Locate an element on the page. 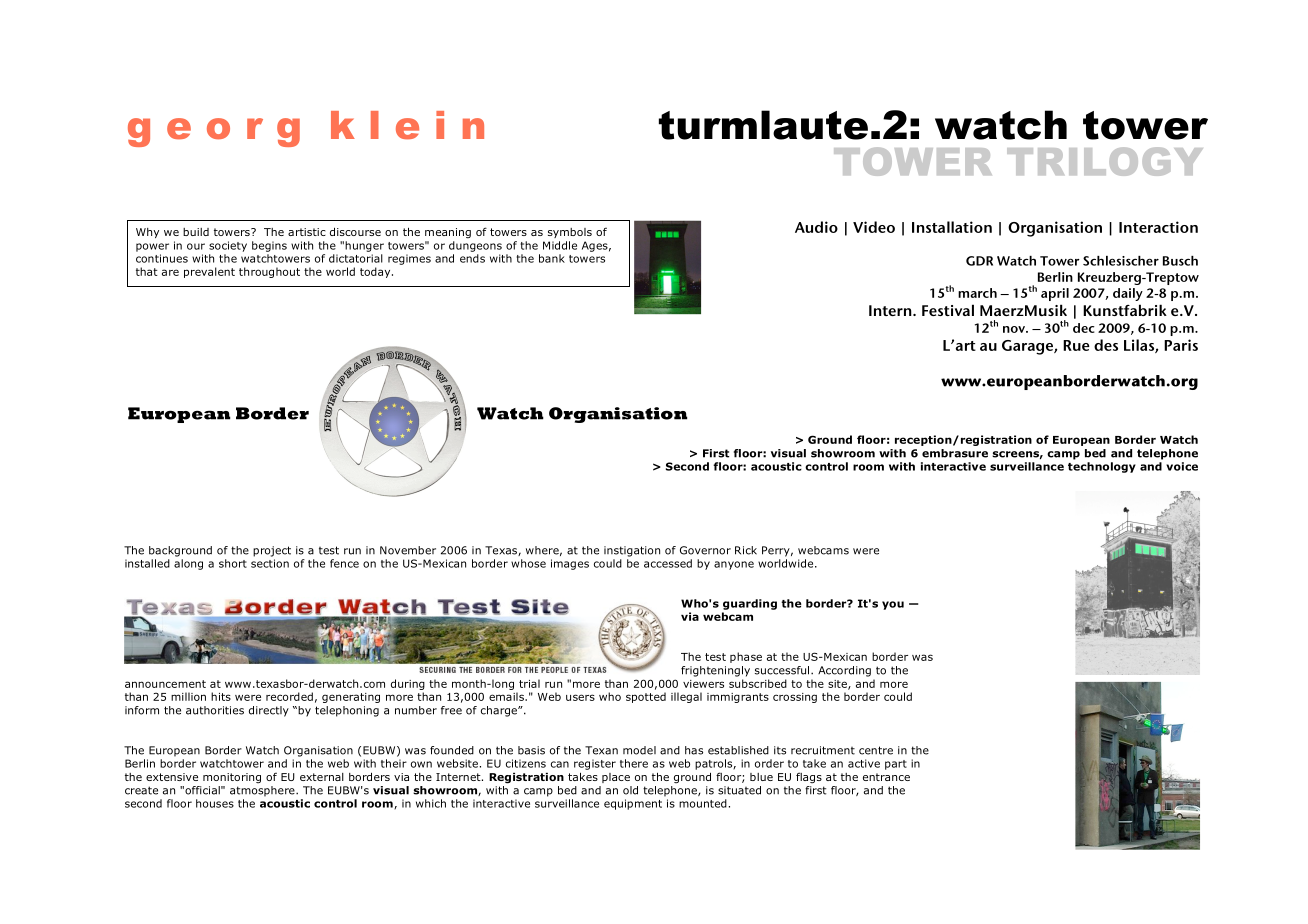 This document has width=1308, height=924. artistic is located at coordinates (307, 232).
